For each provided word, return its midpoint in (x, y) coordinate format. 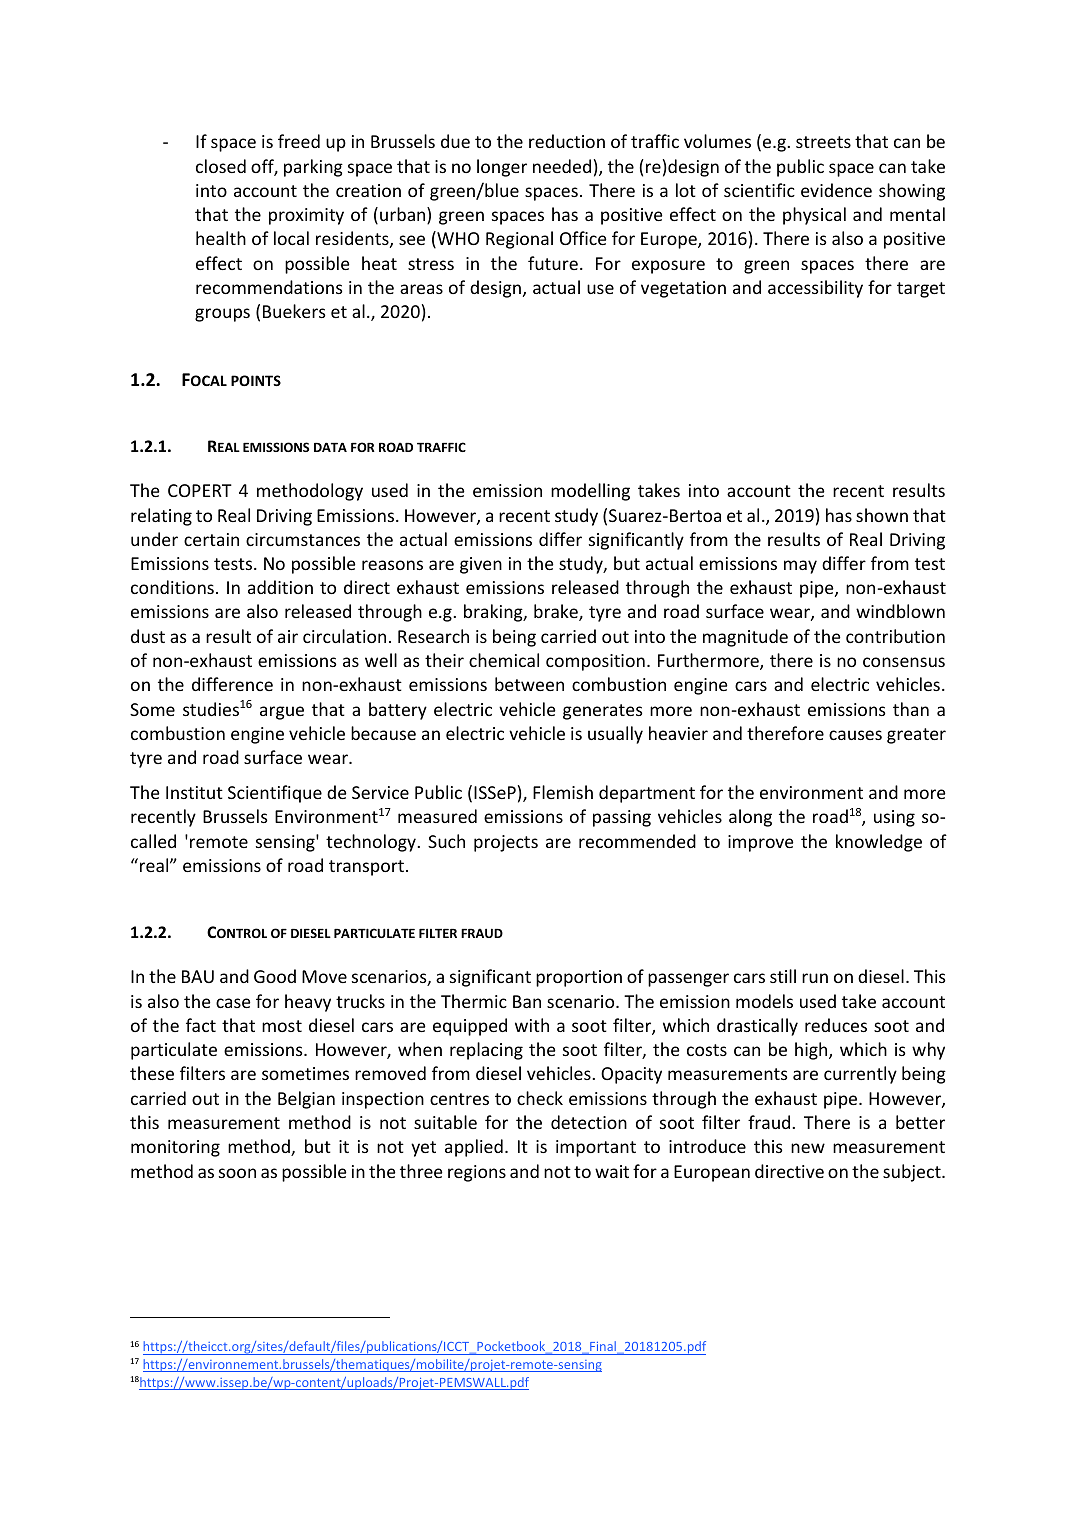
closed (221, 166)
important (596, 1148)
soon (237, 1173)
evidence (836, 190)
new (808, 1148)
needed (562, 166)
